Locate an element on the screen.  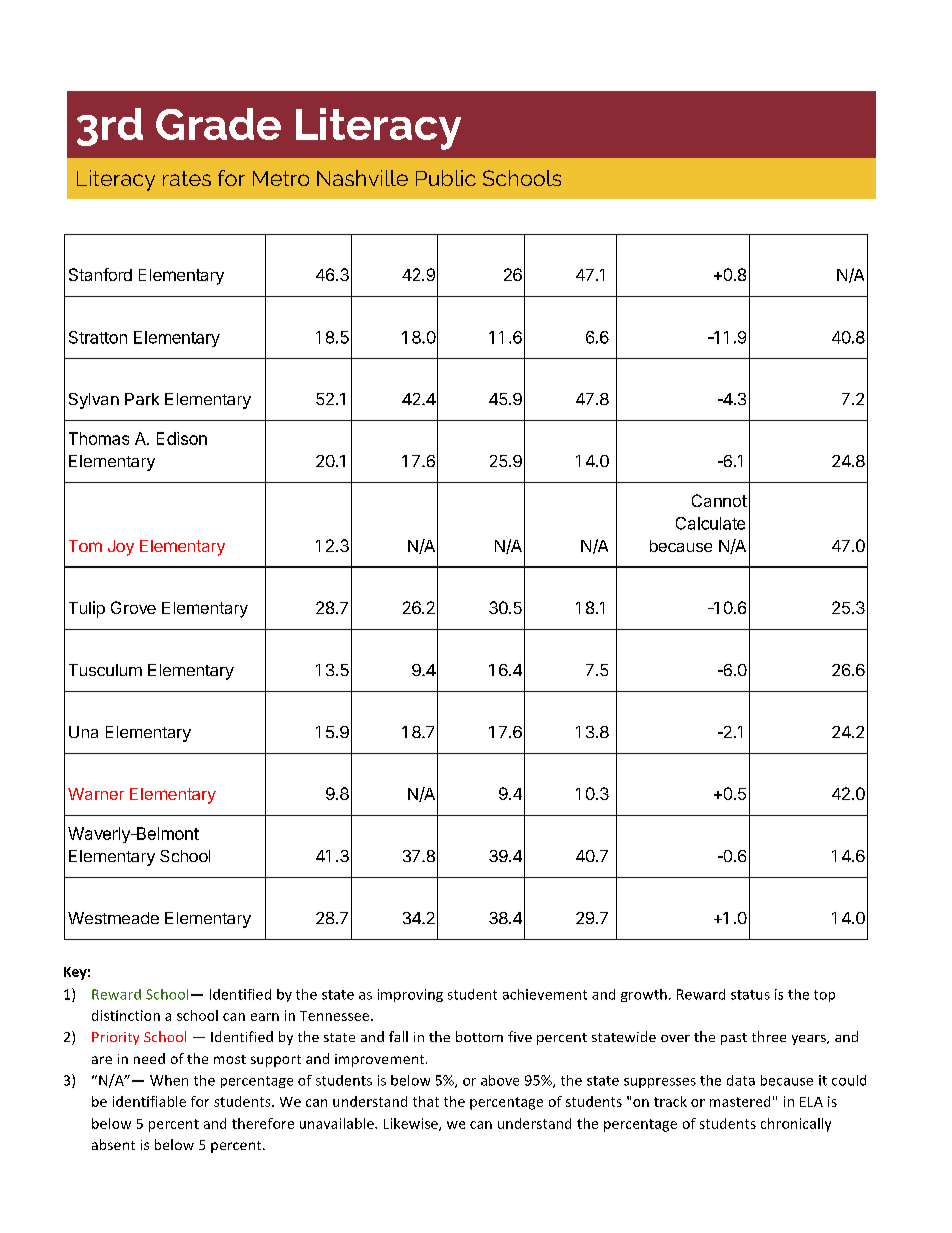
identifiable is located at coordinates (149, 1101).
